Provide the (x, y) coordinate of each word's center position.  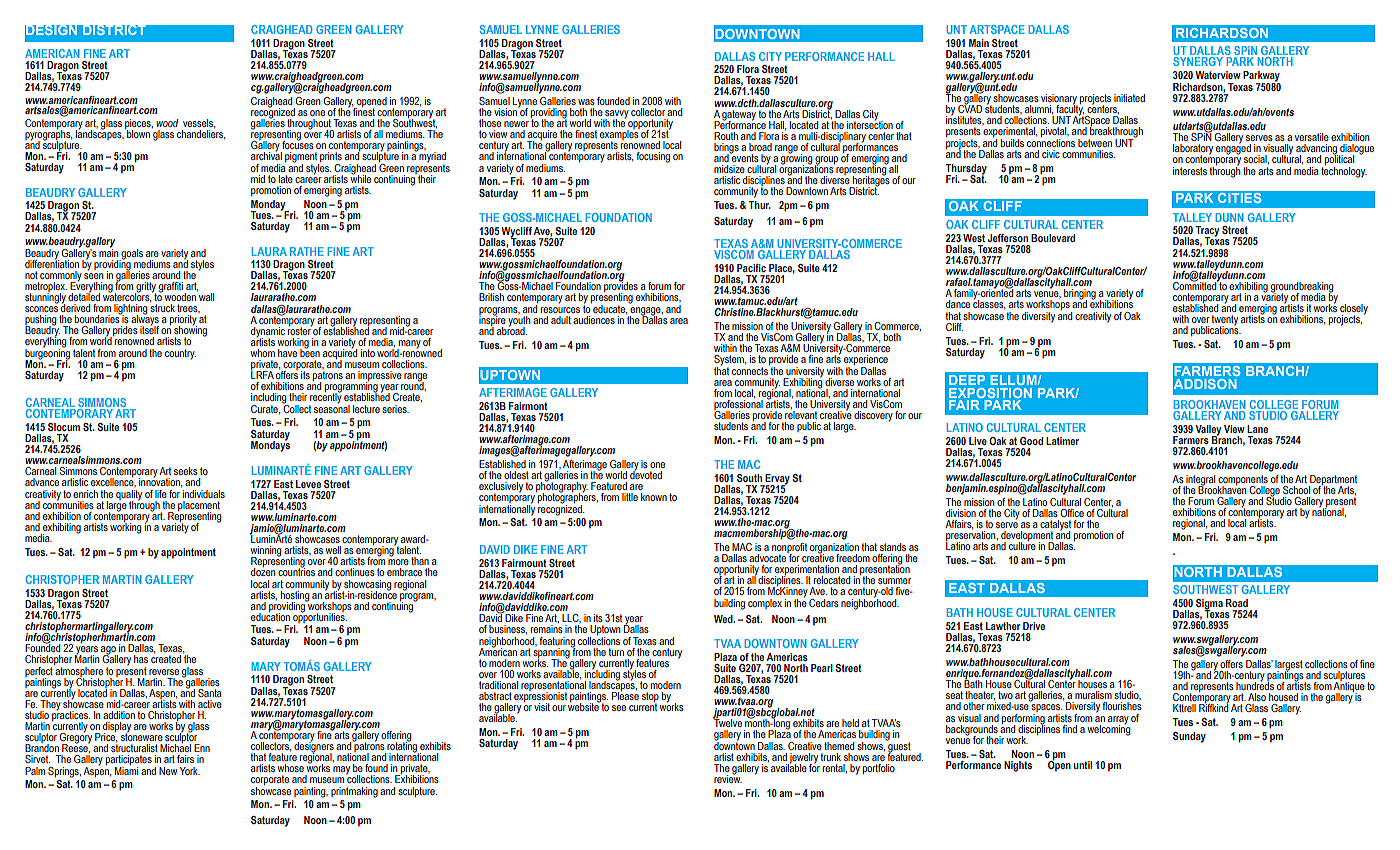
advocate (768, 557)
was (586, 102)
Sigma (1209, 605)
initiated (1129, 98)
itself (149, 329)
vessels (199, 124)
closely (1354, 310)
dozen (263, 571)
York (190, 771)
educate (609, 308)
